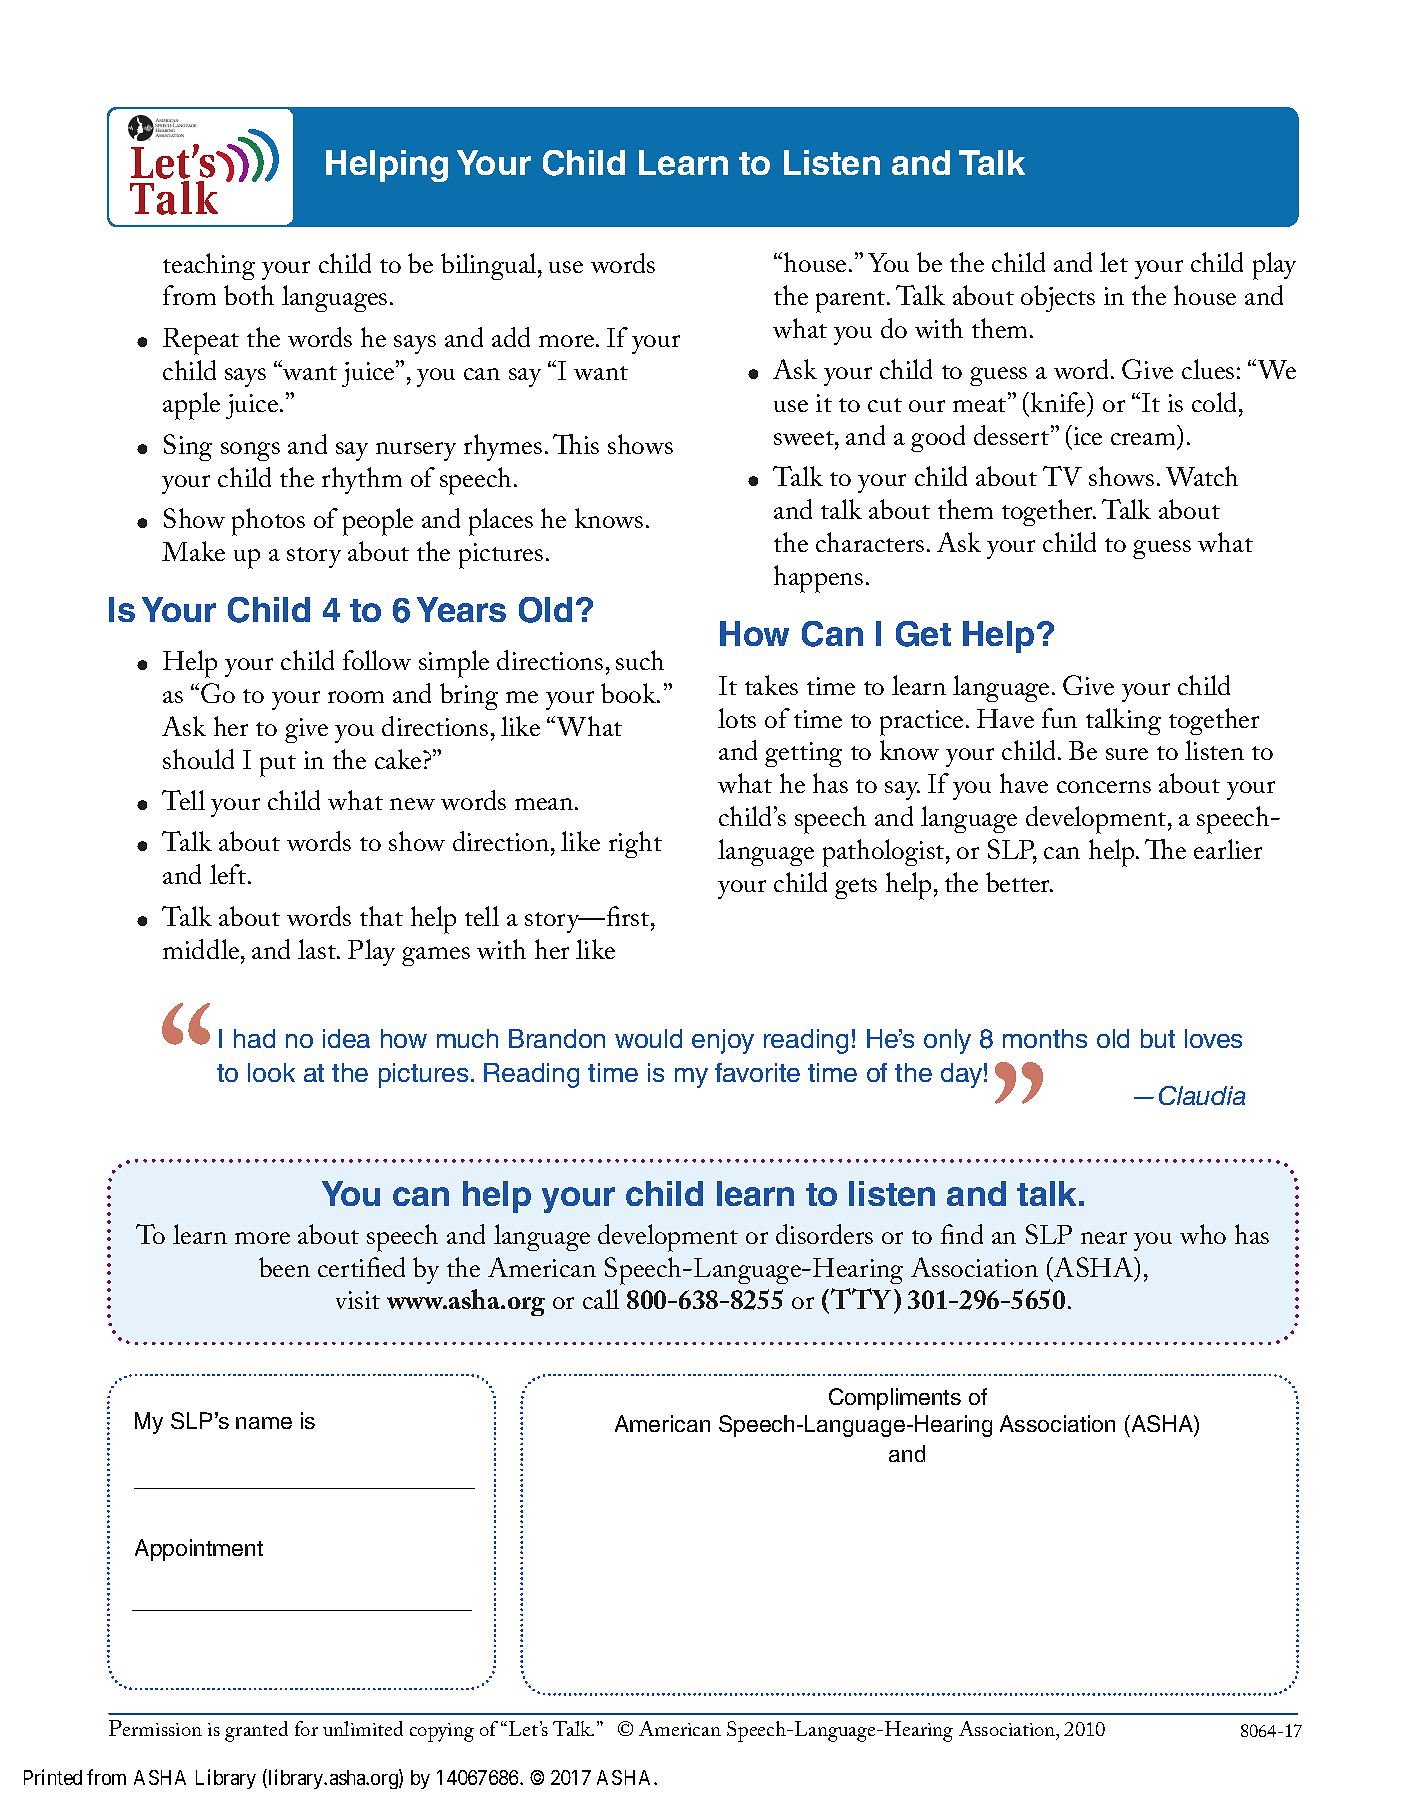 This page has height=1820, width=1406. I want to click on call, so click(601, 1299).
